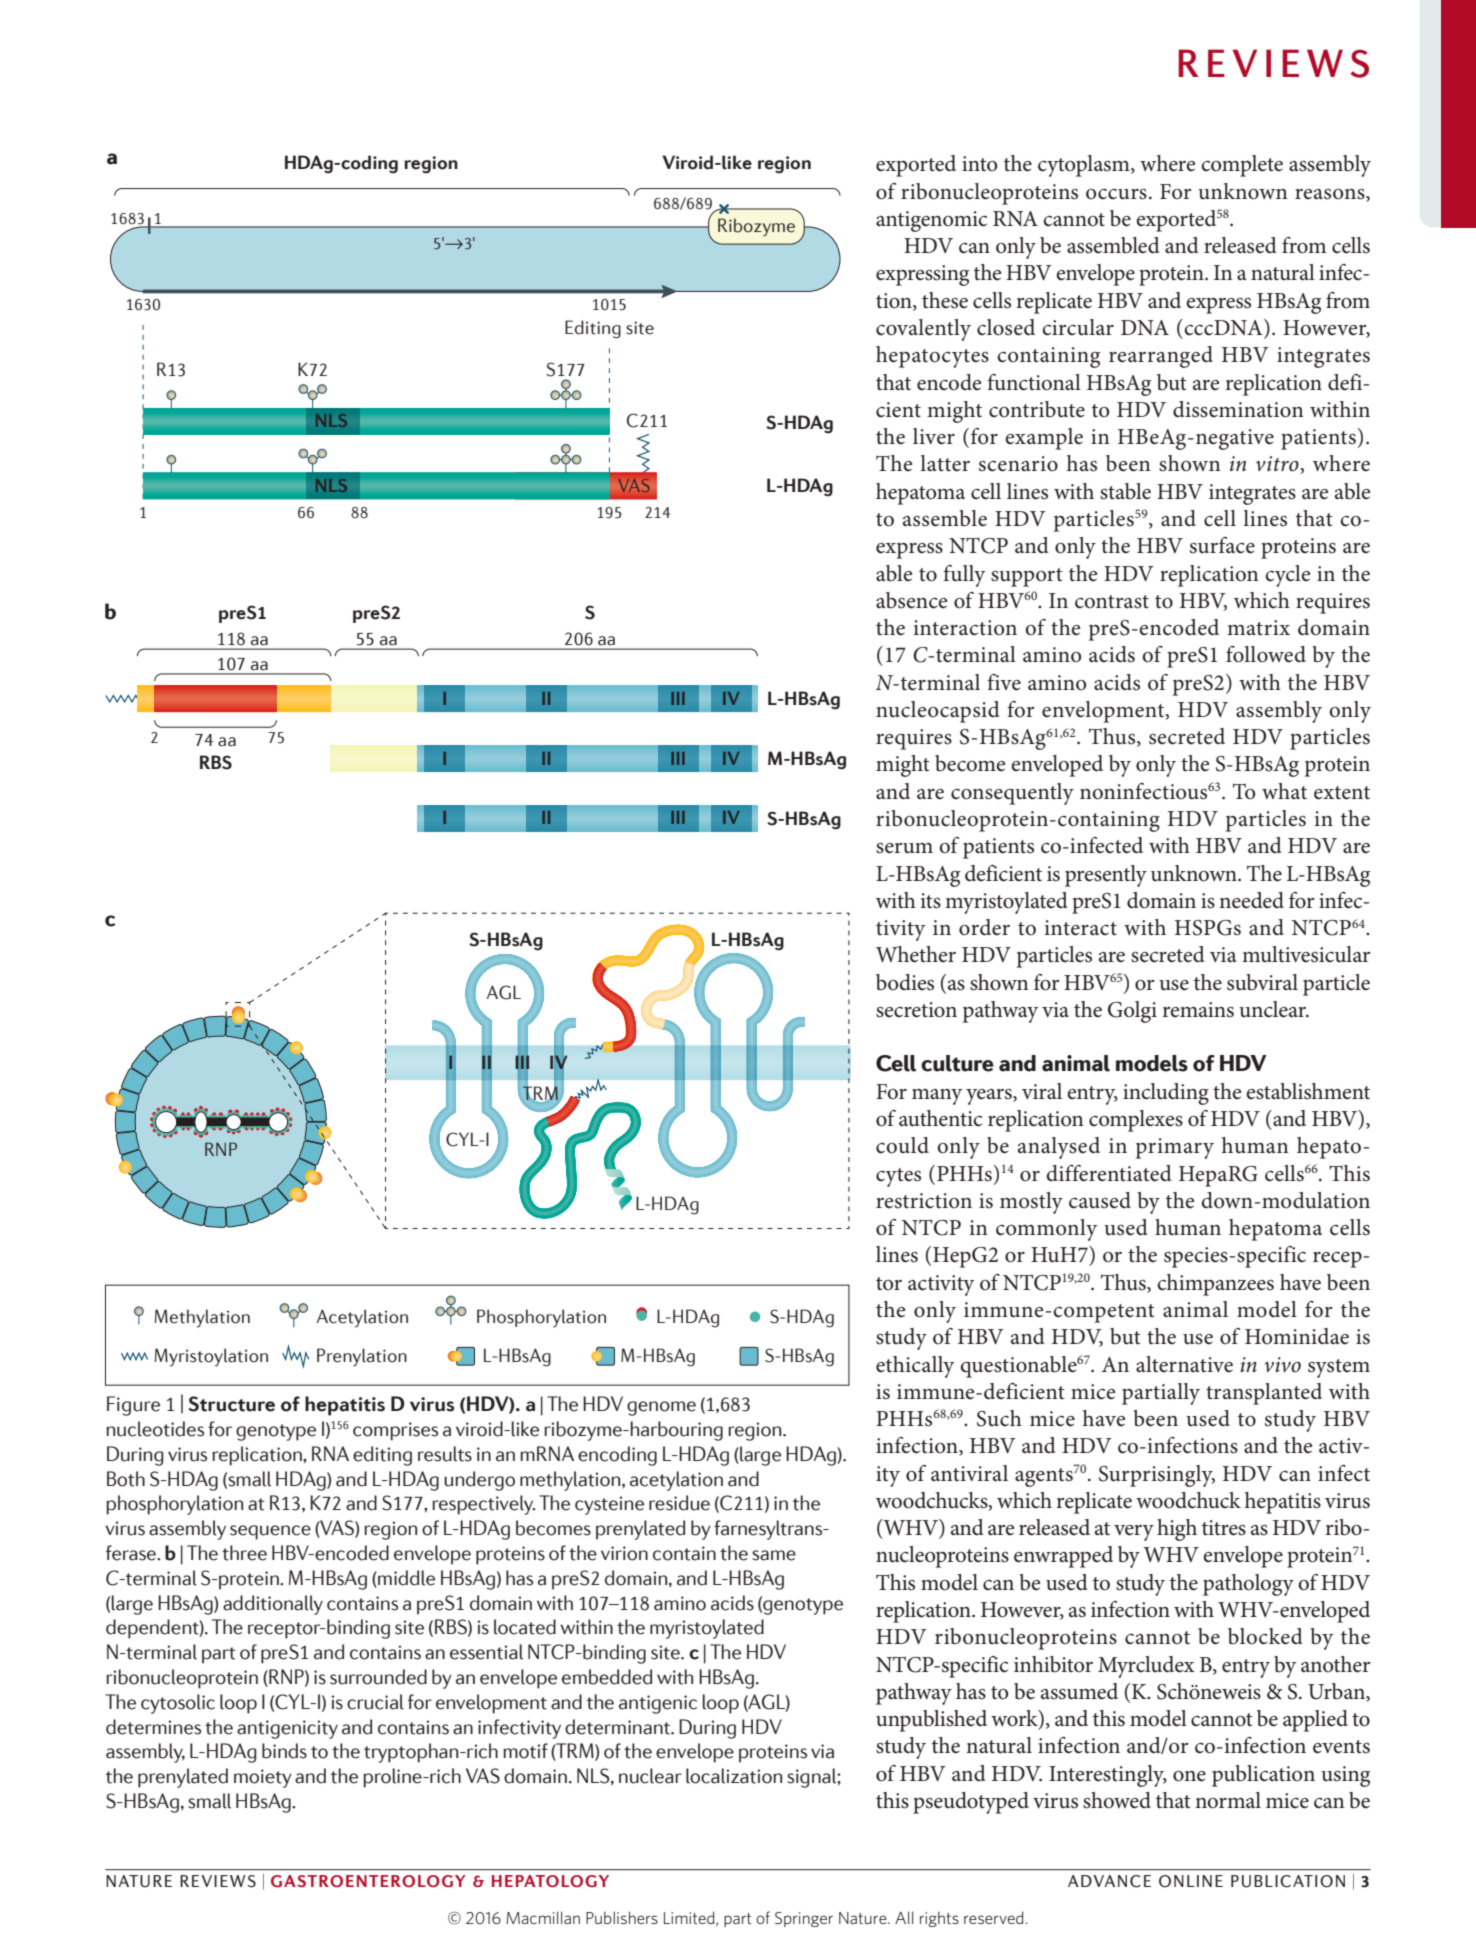 Image resolution: width=1476 pixels, height=1940 pixels. Describe the element at coordinates (263, 1778) in the screenshot. I see `moiety` at that location.
